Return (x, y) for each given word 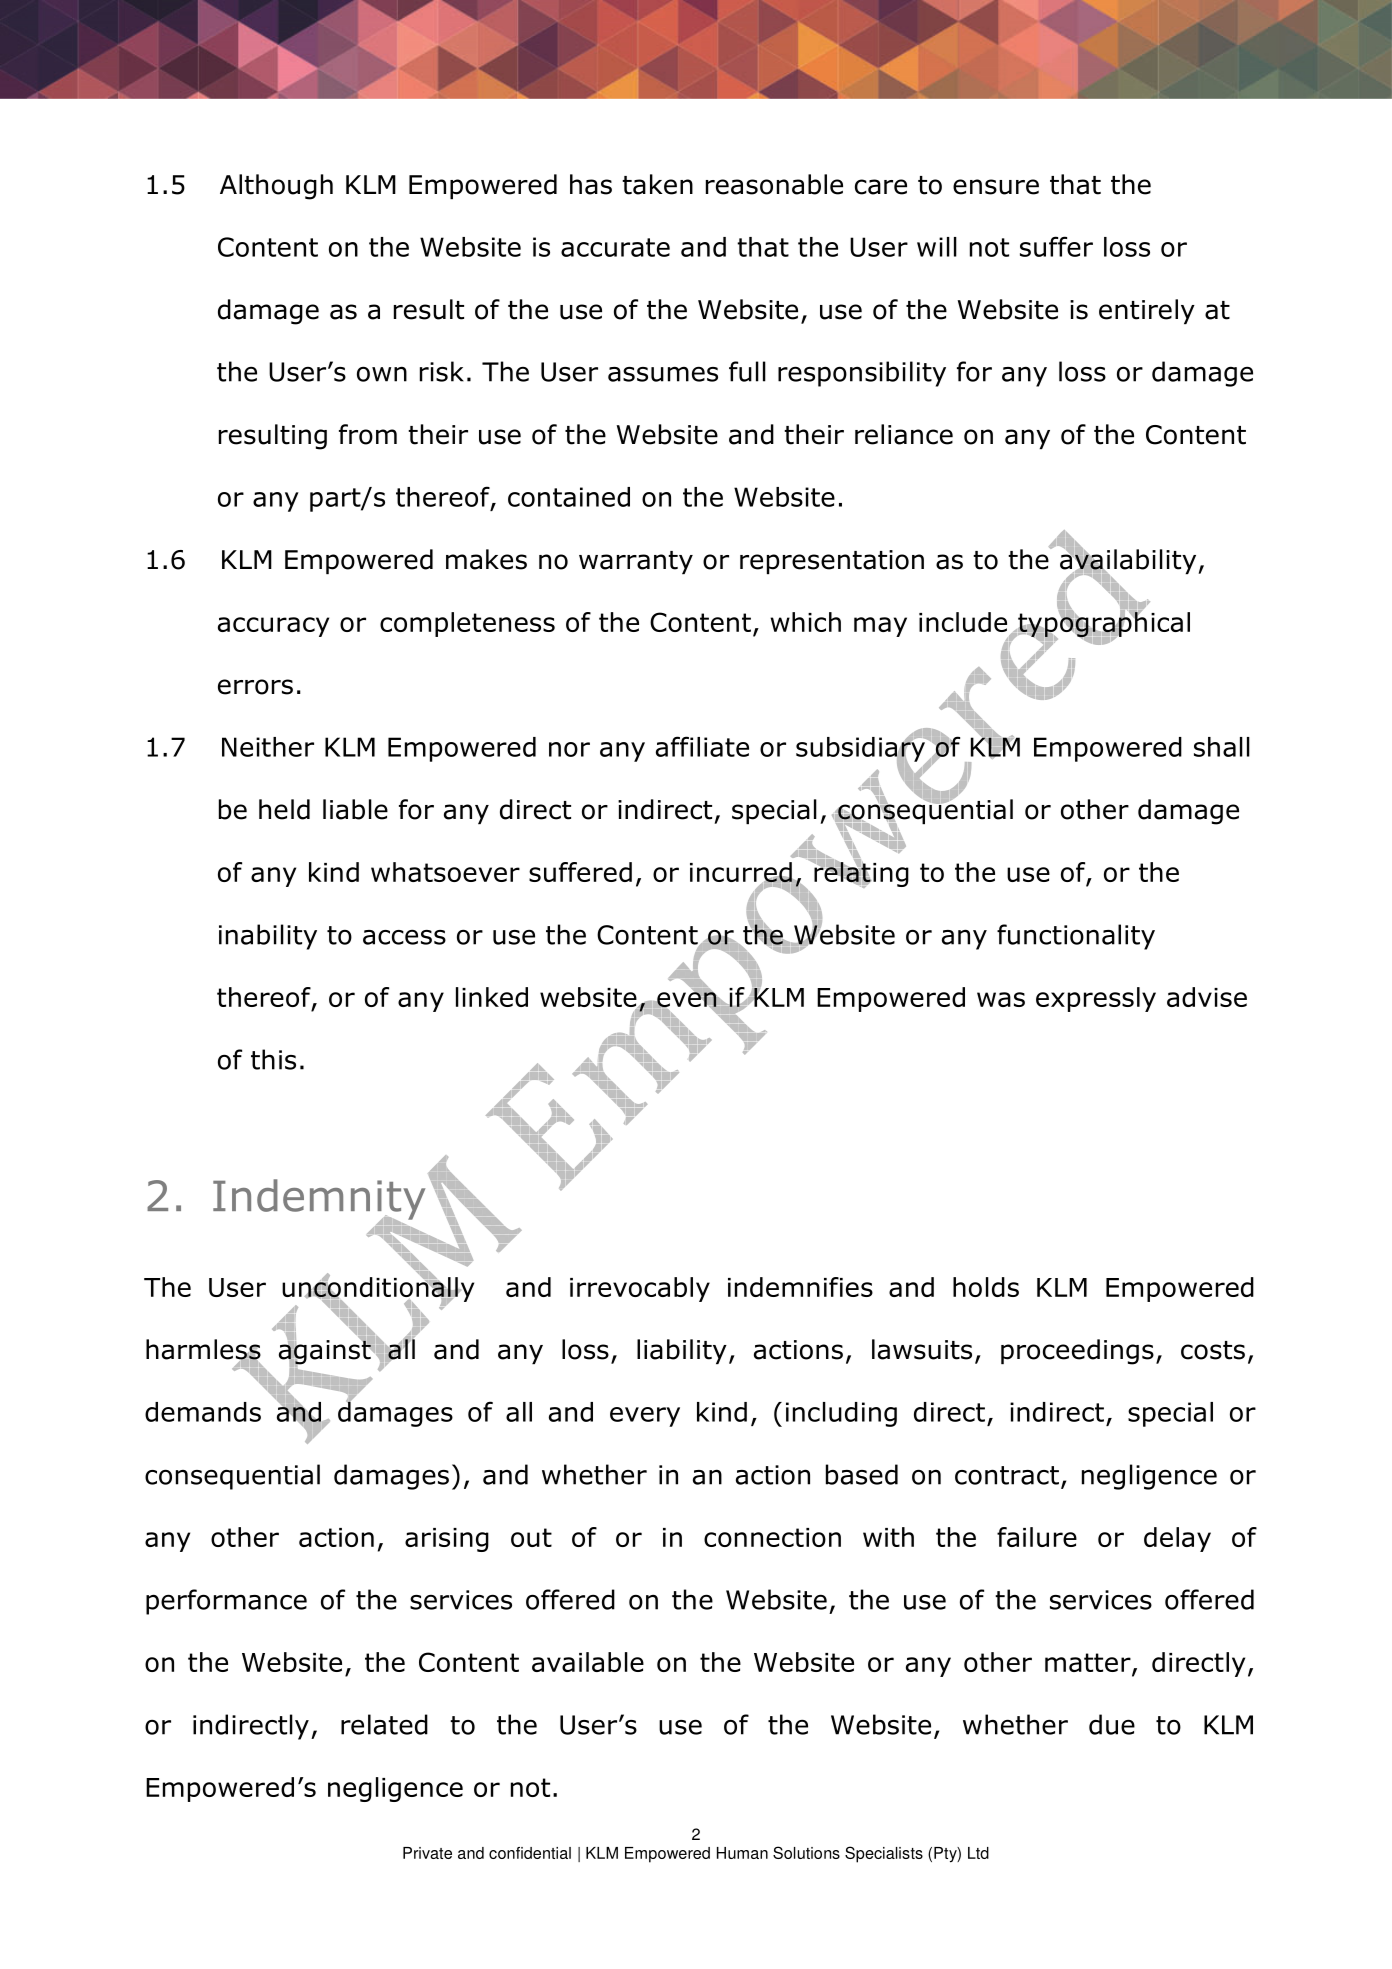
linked (492, 997)
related (384, 1724)
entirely (1147, 311)
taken (657, 184)
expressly (1096, 999)
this (273, 1059)
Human (742, 1853)
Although (276, 187)
